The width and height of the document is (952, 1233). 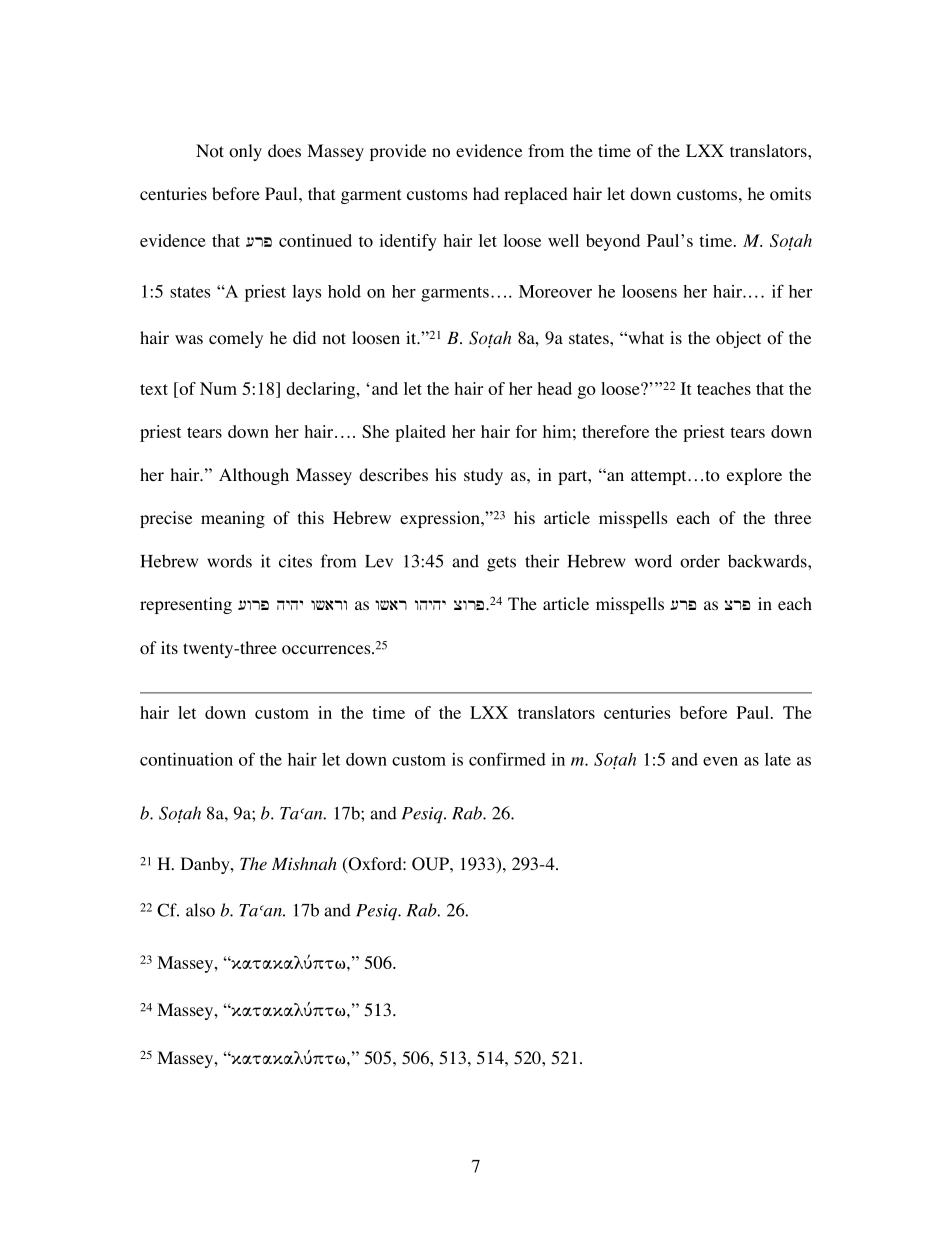 I want to click on gets, so click(x=501, y=564).
